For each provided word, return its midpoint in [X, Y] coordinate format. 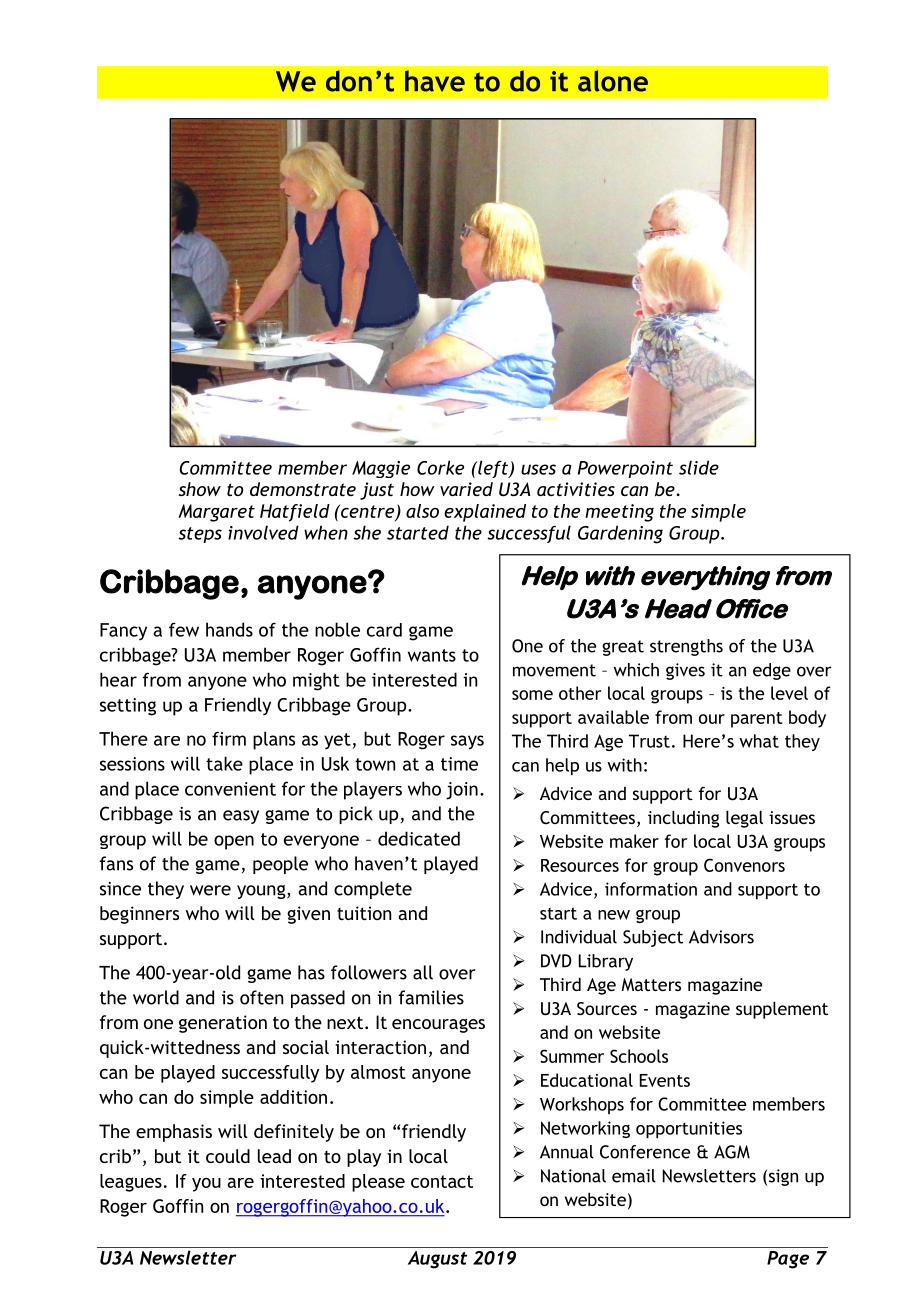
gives [685, 671]
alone [613, 81]
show [200, 489]
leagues [131, 1183]
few [184, 629]
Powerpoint [625, 469]
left [493, 469]
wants [432, 655]
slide [699, 467]
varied [466, 489]
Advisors [721, 937]
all [423, 972]
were [210, 890]
